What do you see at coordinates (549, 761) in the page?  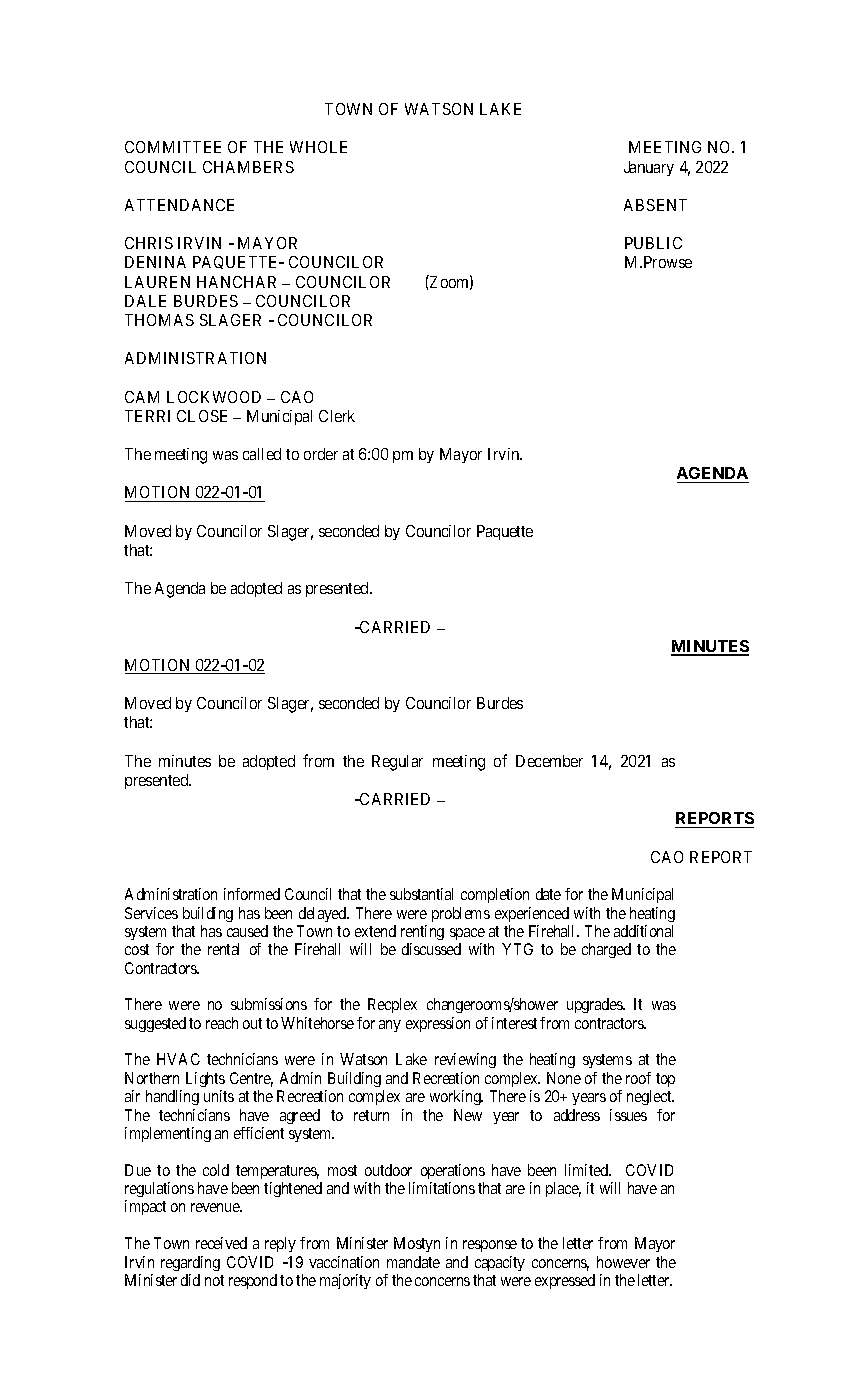 I see `December` at bounding box center [549, 761].
